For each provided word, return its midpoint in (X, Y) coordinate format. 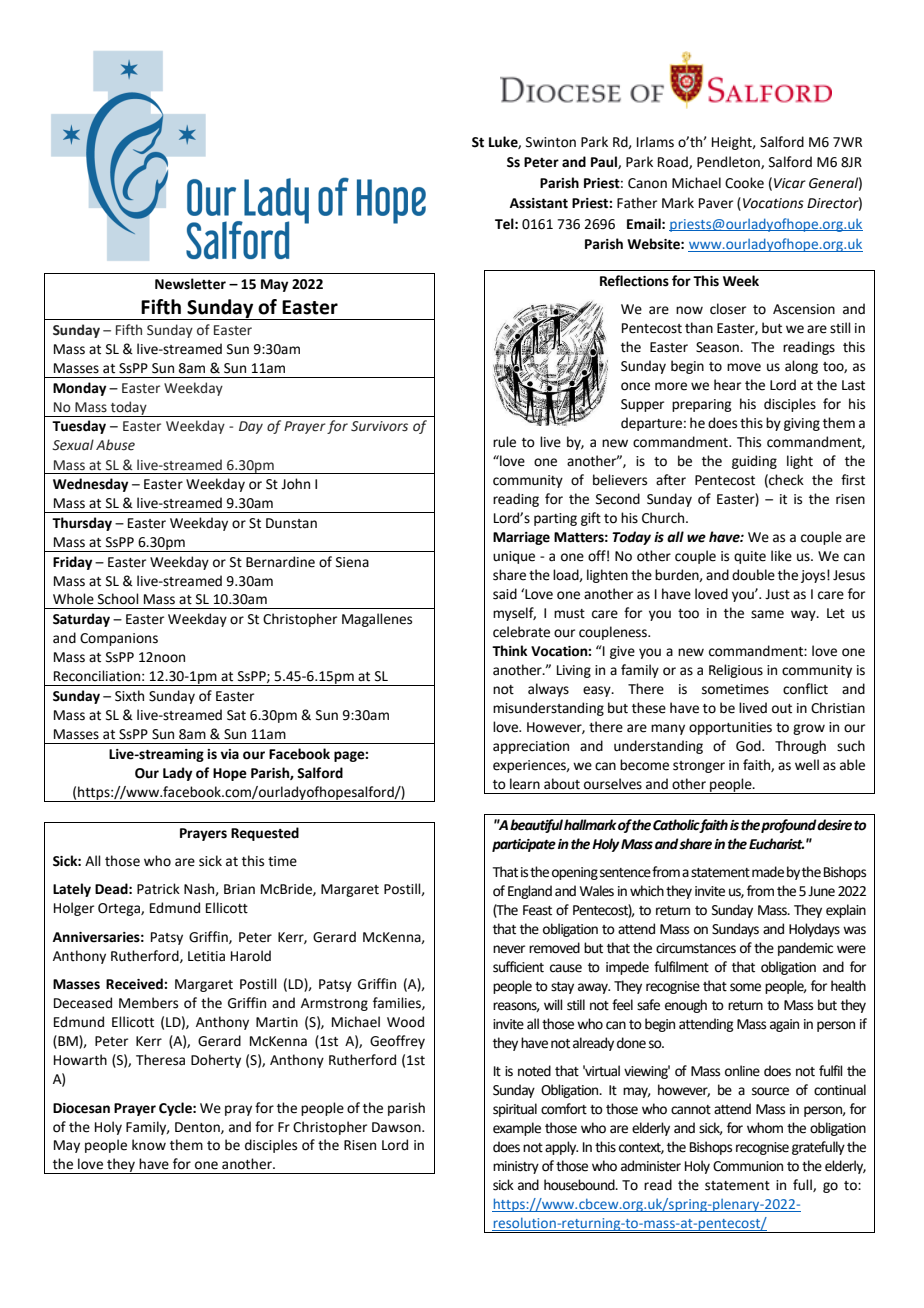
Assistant (539, 203)
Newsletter (190, 284)
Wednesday (90, 485)
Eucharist (776, 844)
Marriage (521, 538)
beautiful (536, 826)
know (149, 1145)
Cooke (744, 183)
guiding (754, 462)
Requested (265, 834)
